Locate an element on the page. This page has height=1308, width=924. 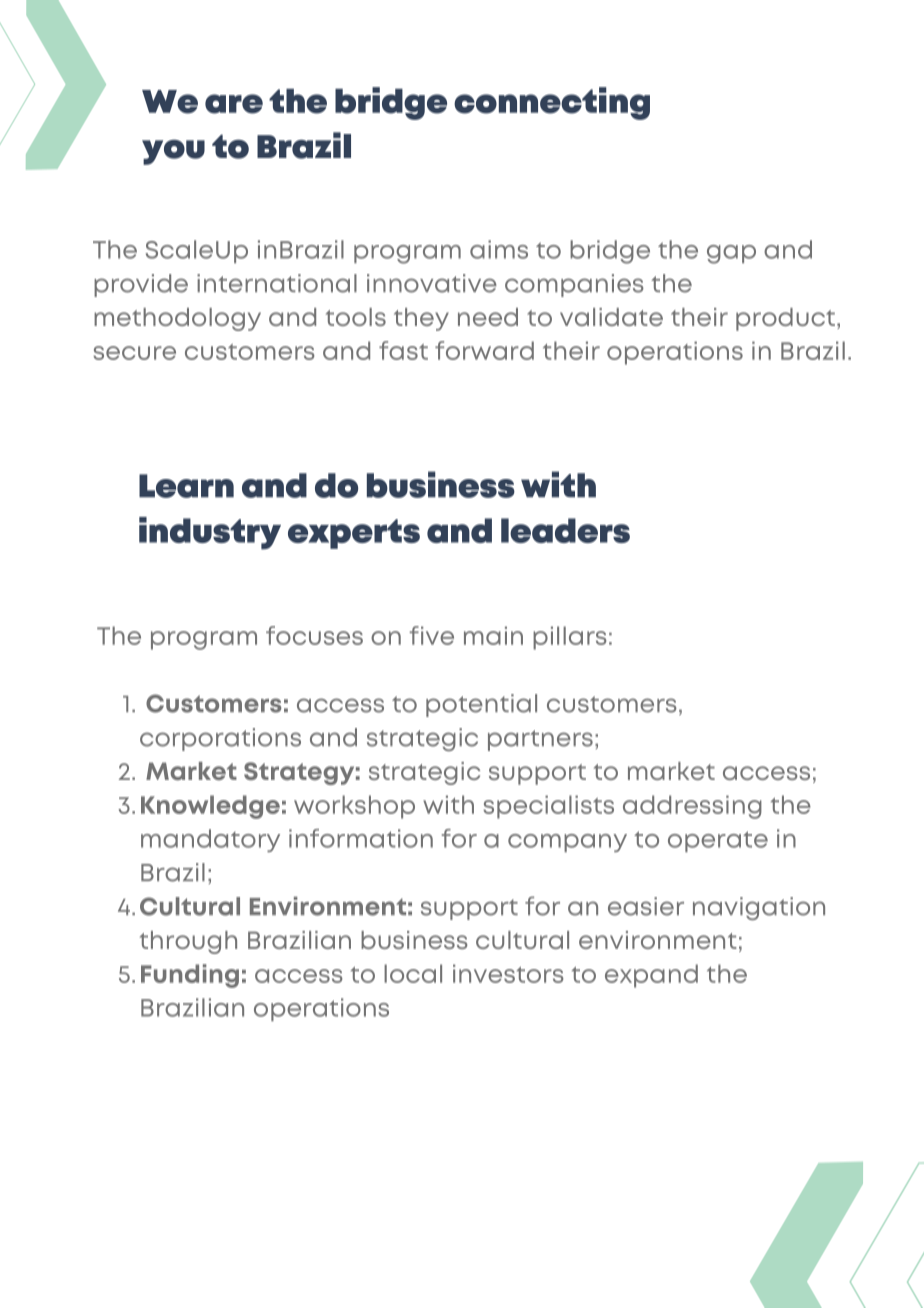
product is located at coordinates (785, 319).
